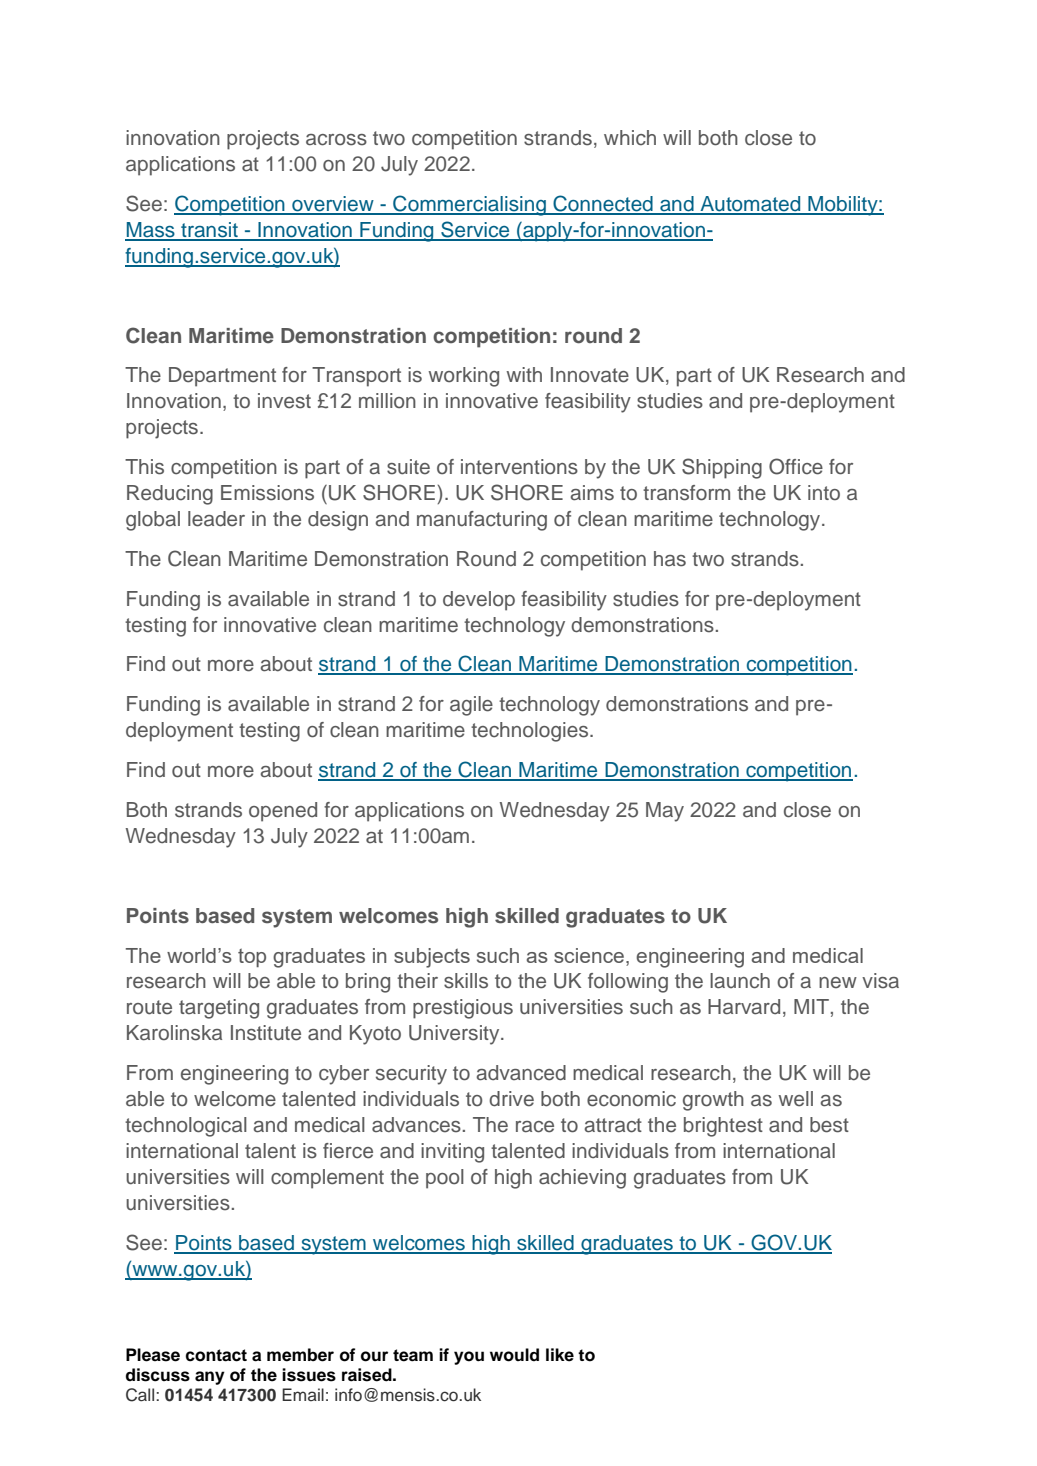 The height and width of the document is (1466, 1037). Describe the element at coordinates (514, 1355) in the document. I see `would` at that location.
